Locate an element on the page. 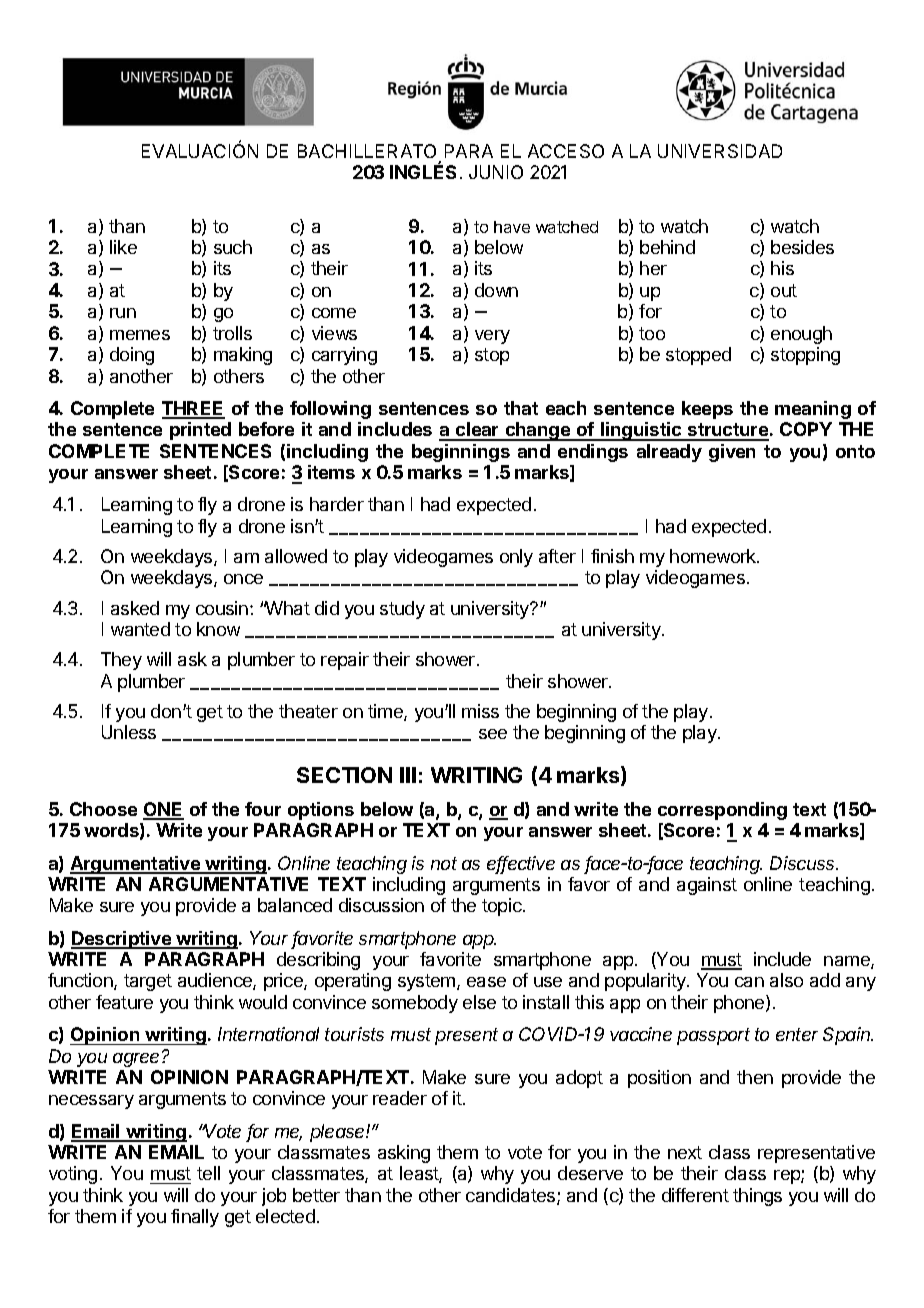  They is located at coordinates (121, 661).
